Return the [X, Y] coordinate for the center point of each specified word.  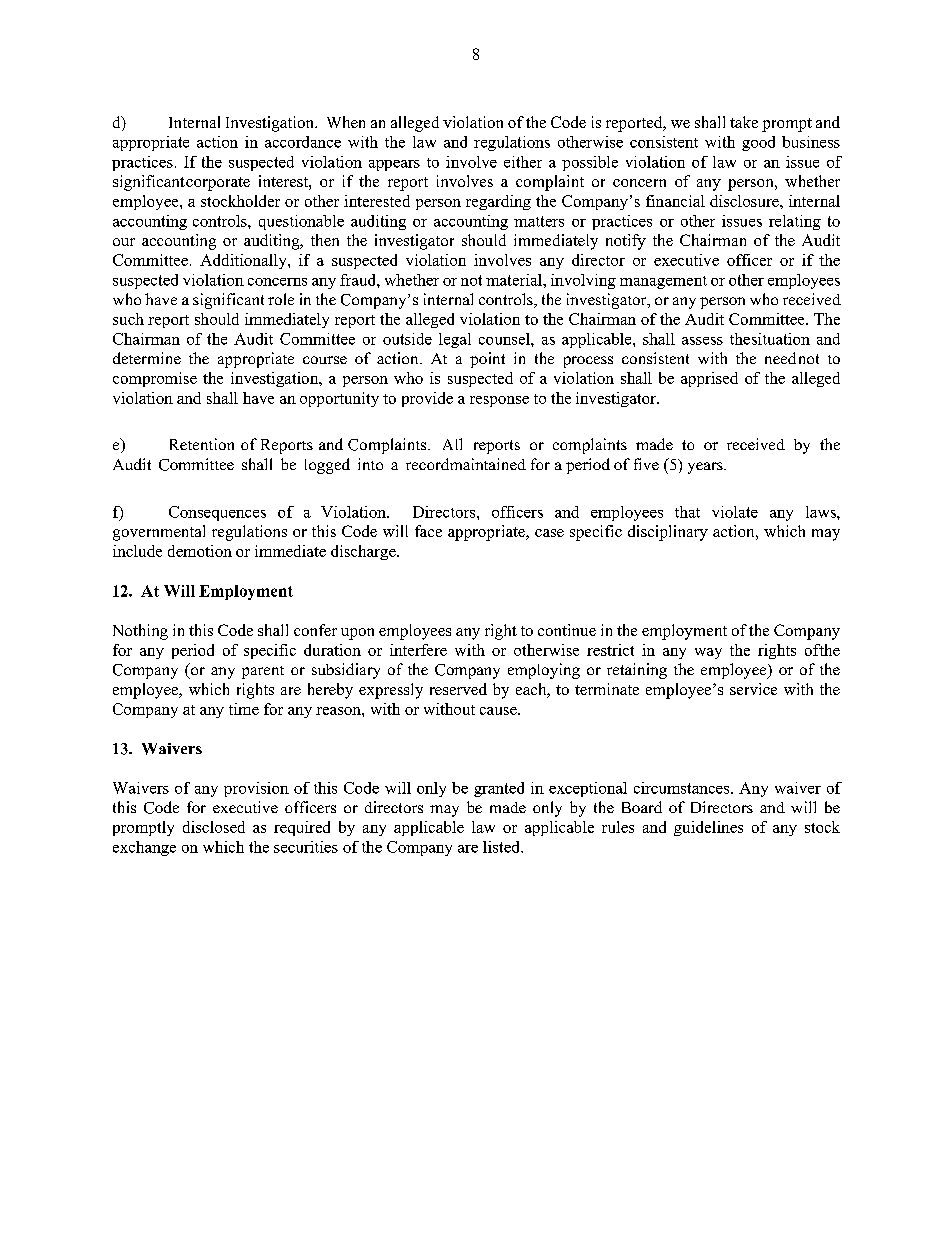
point [487, 360]
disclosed [214, 827]
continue [567, 630]
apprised [709, 379]
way [708, 653]
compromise [155, 379]
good [758, 143]
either [523, 162]
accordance [303, 142]
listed [502, 847]
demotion [200, 551]
